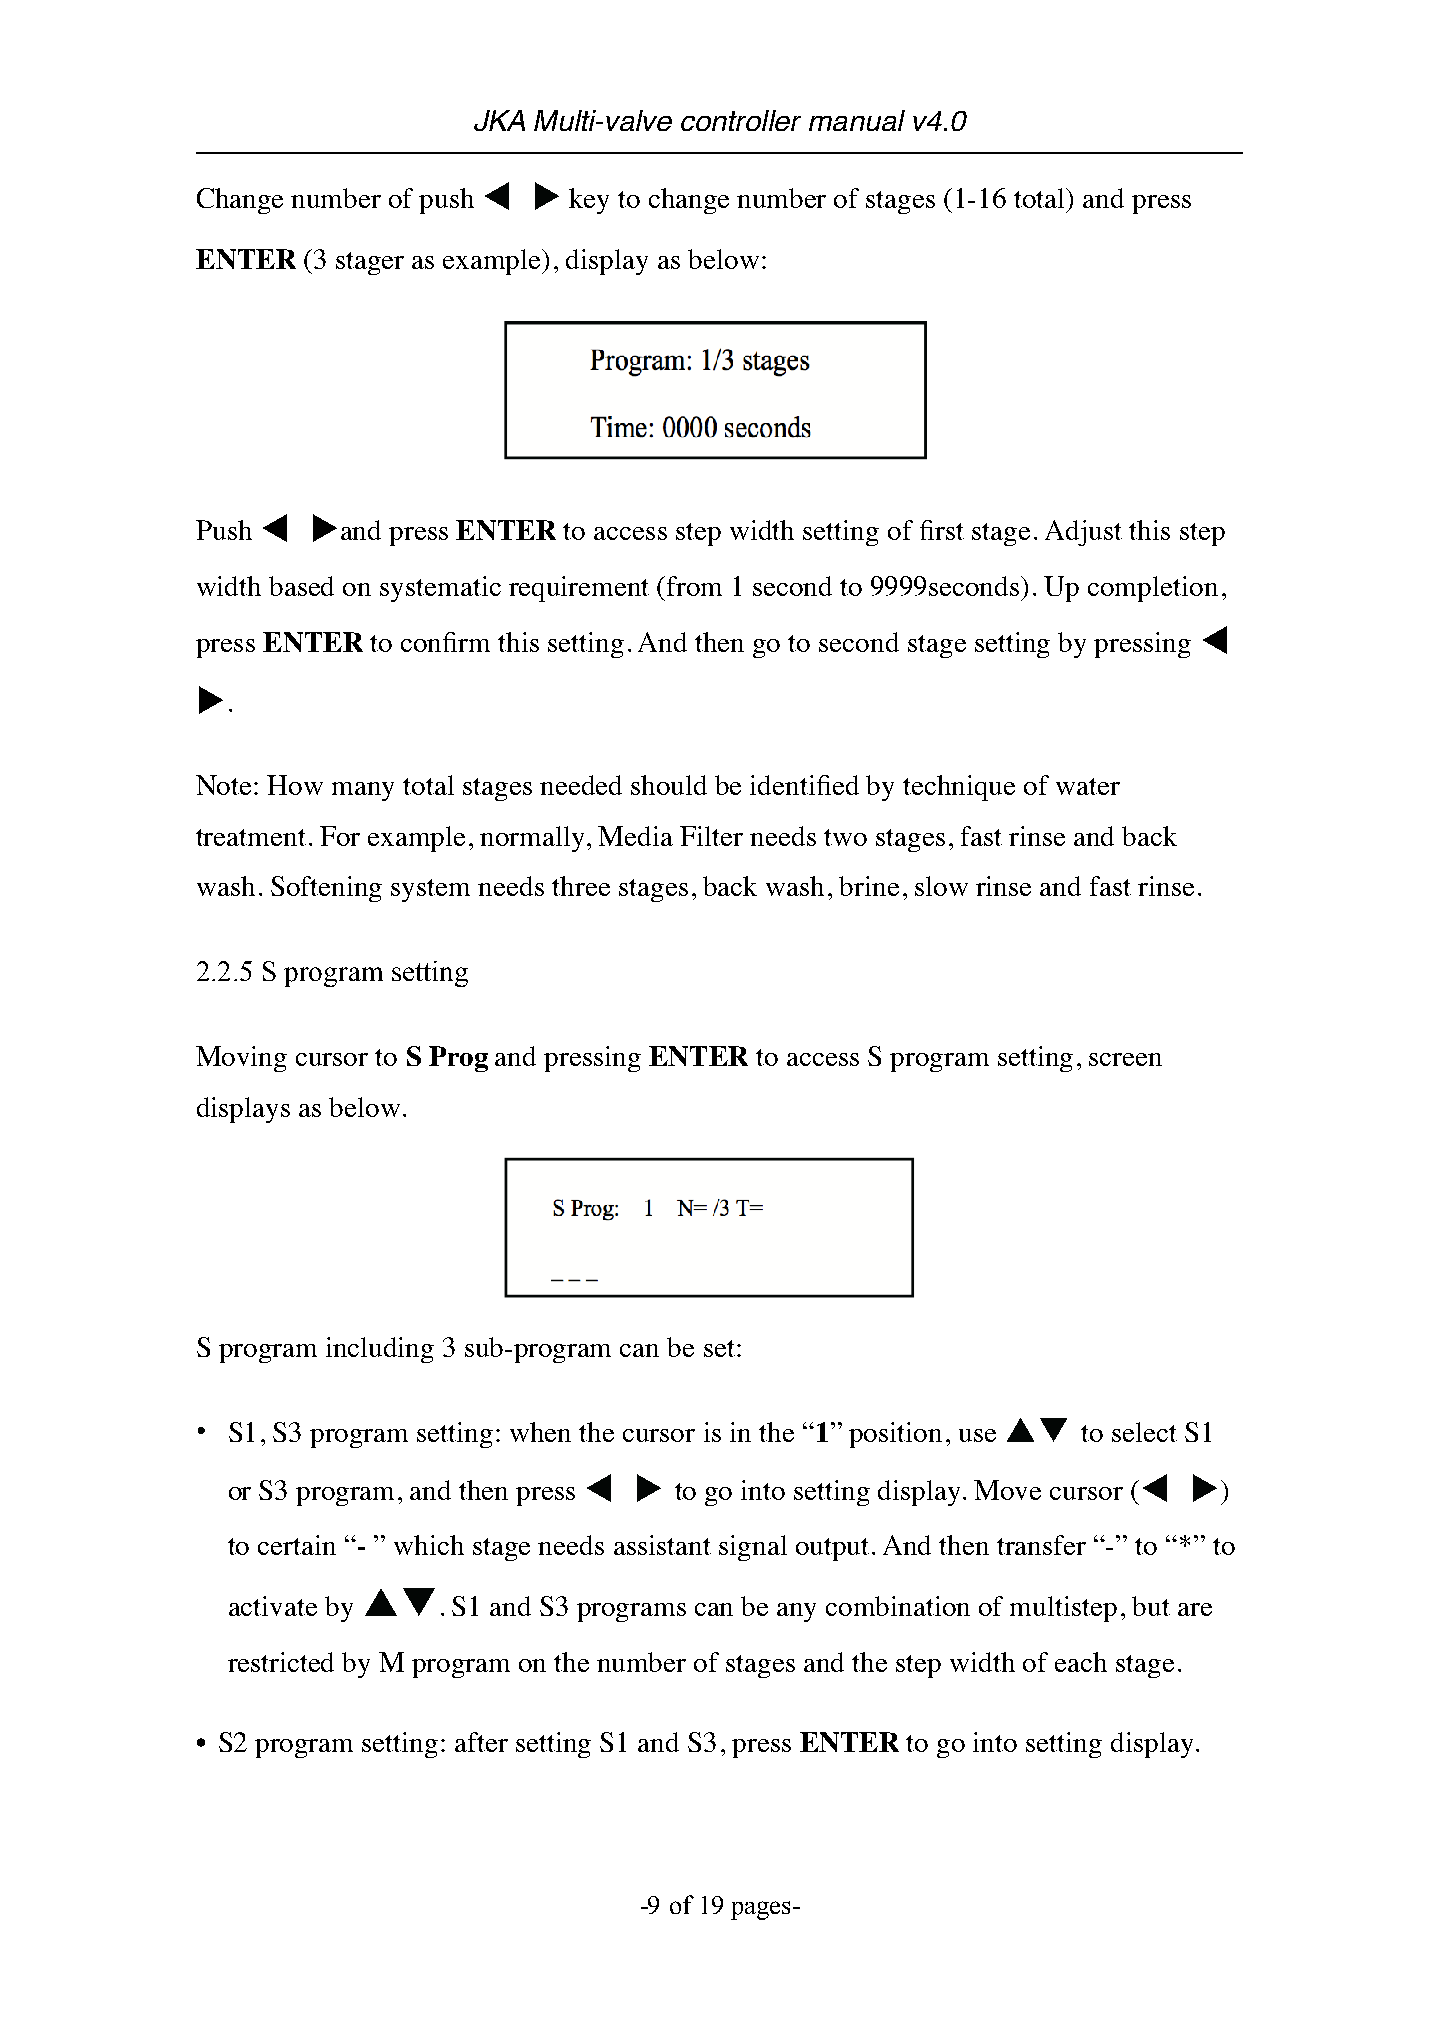 This document has height=2040, width=1442. I want to click on slow, so click(941, 886).
